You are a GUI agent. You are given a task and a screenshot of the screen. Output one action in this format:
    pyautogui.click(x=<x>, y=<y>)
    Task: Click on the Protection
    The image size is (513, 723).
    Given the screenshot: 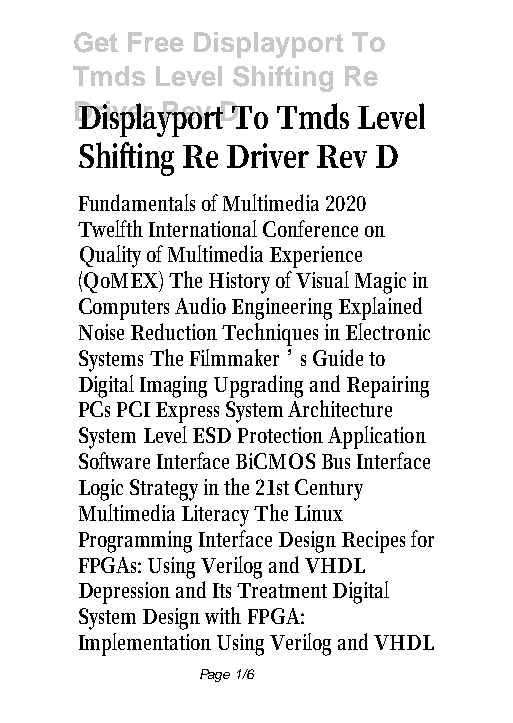 What is the action you would take?
    pyautogui.click(x=280, y=435)
